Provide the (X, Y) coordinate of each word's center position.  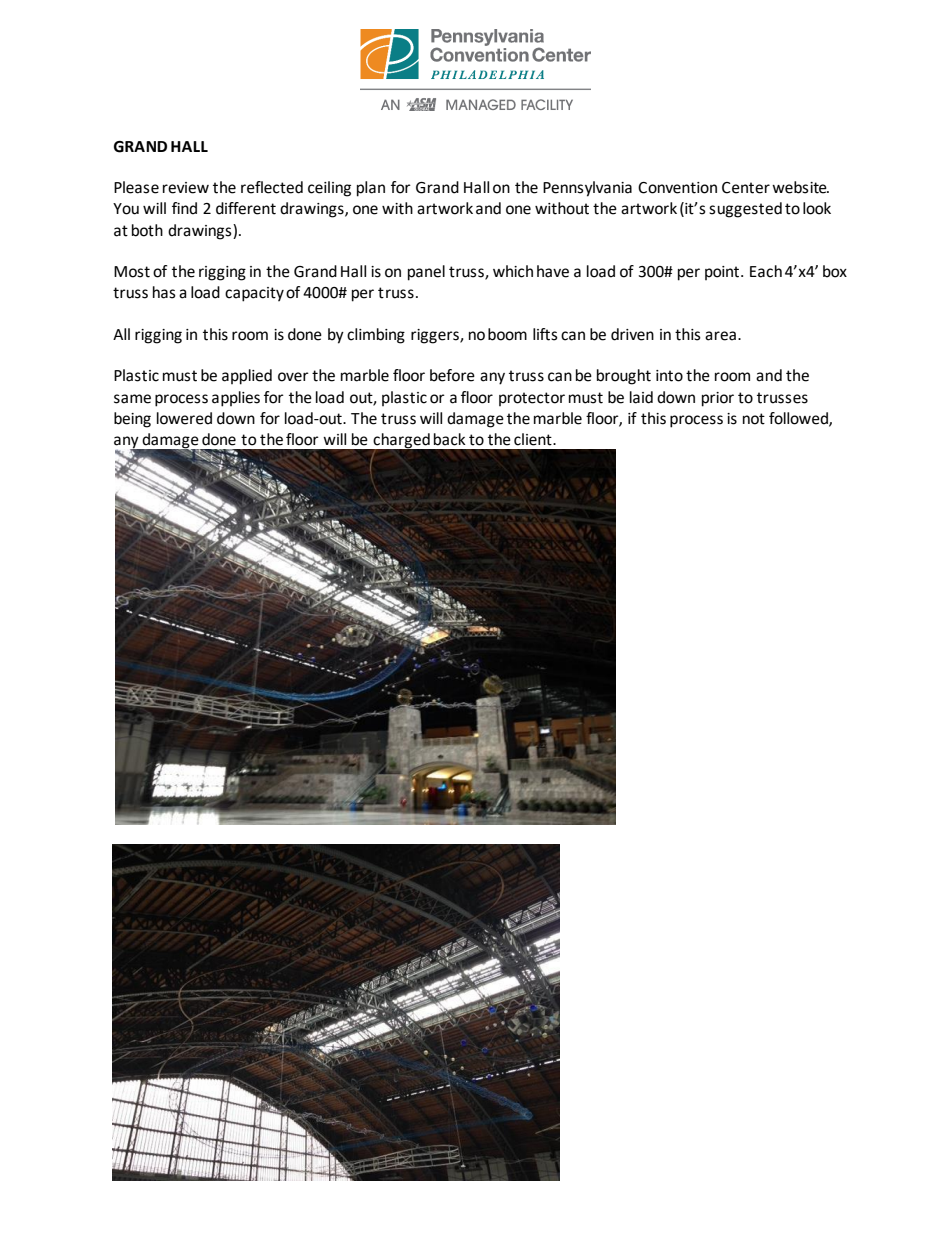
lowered (184, 418)
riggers (436, 336)
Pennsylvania (587, 189)
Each (766, 271)
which (513, 271)
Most (132, 272)
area (720, 336)
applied (247, 377)
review (186, 188)
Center (746, 188)
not (754, 419)
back (450, 439)
